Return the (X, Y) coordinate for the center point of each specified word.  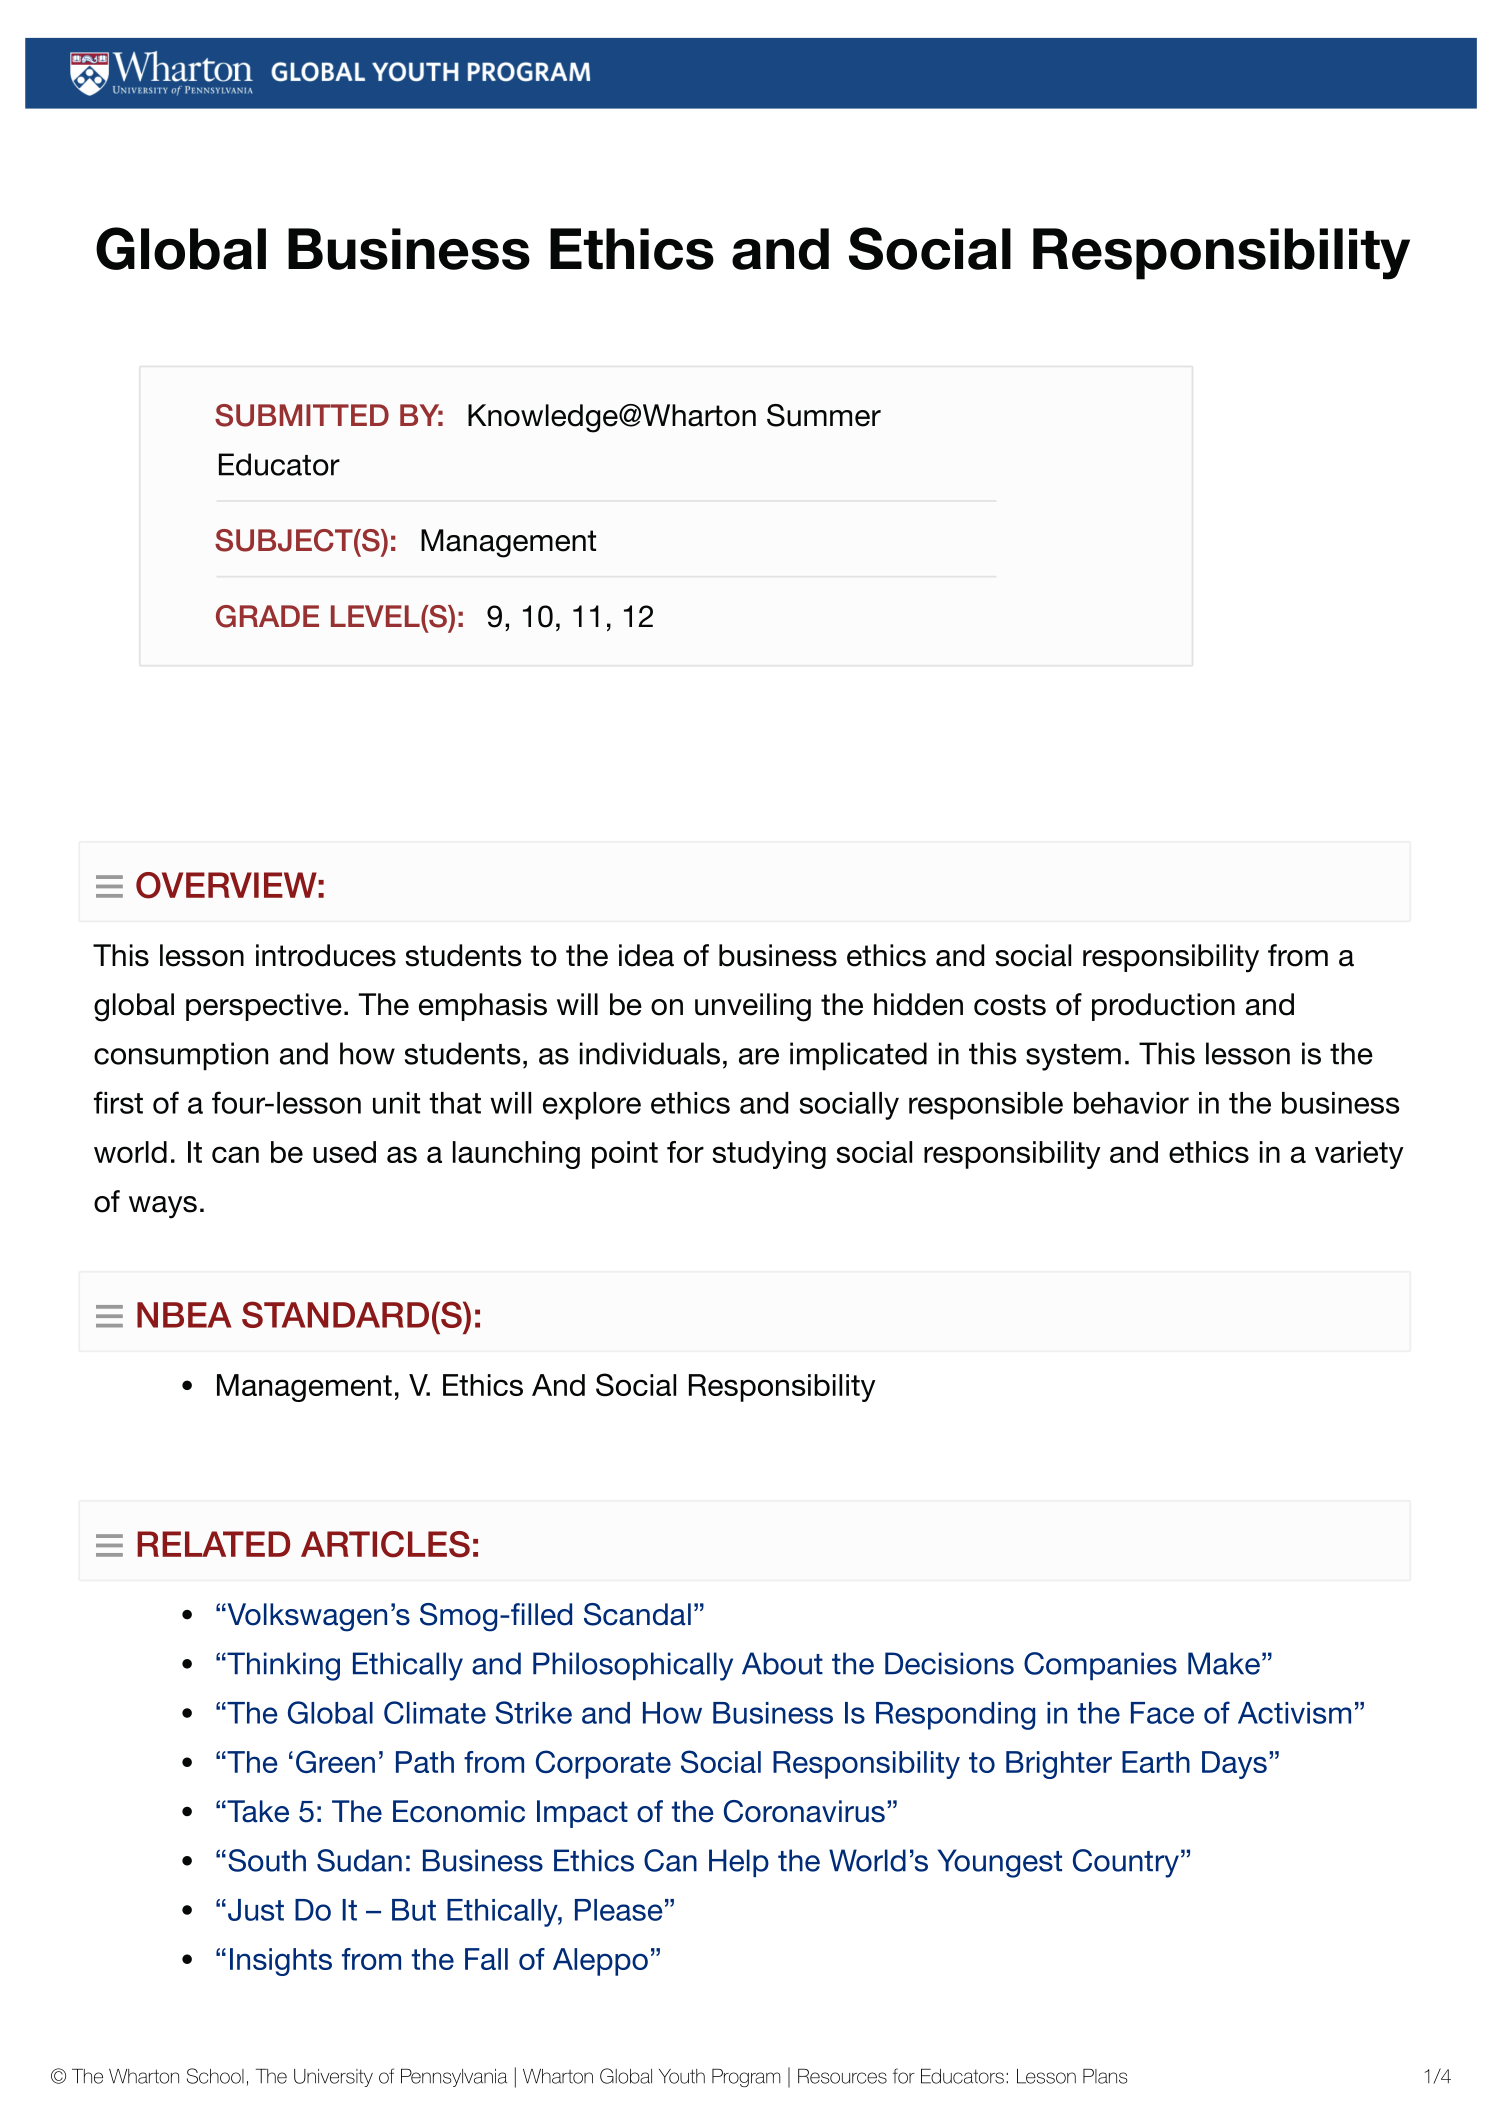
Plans (1105, 2076)
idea (646, 955)
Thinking (282, 1666)
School (215, 2076)
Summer (824, 415)
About (782, 1663)
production (1163, 1007)
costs (1010, 1005)
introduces (326, 955)
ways (163, 1207)
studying (769, 1155)
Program (746, 2078)
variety (1359, 1155)
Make (1224, 1663)
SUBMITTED (302, 415)
